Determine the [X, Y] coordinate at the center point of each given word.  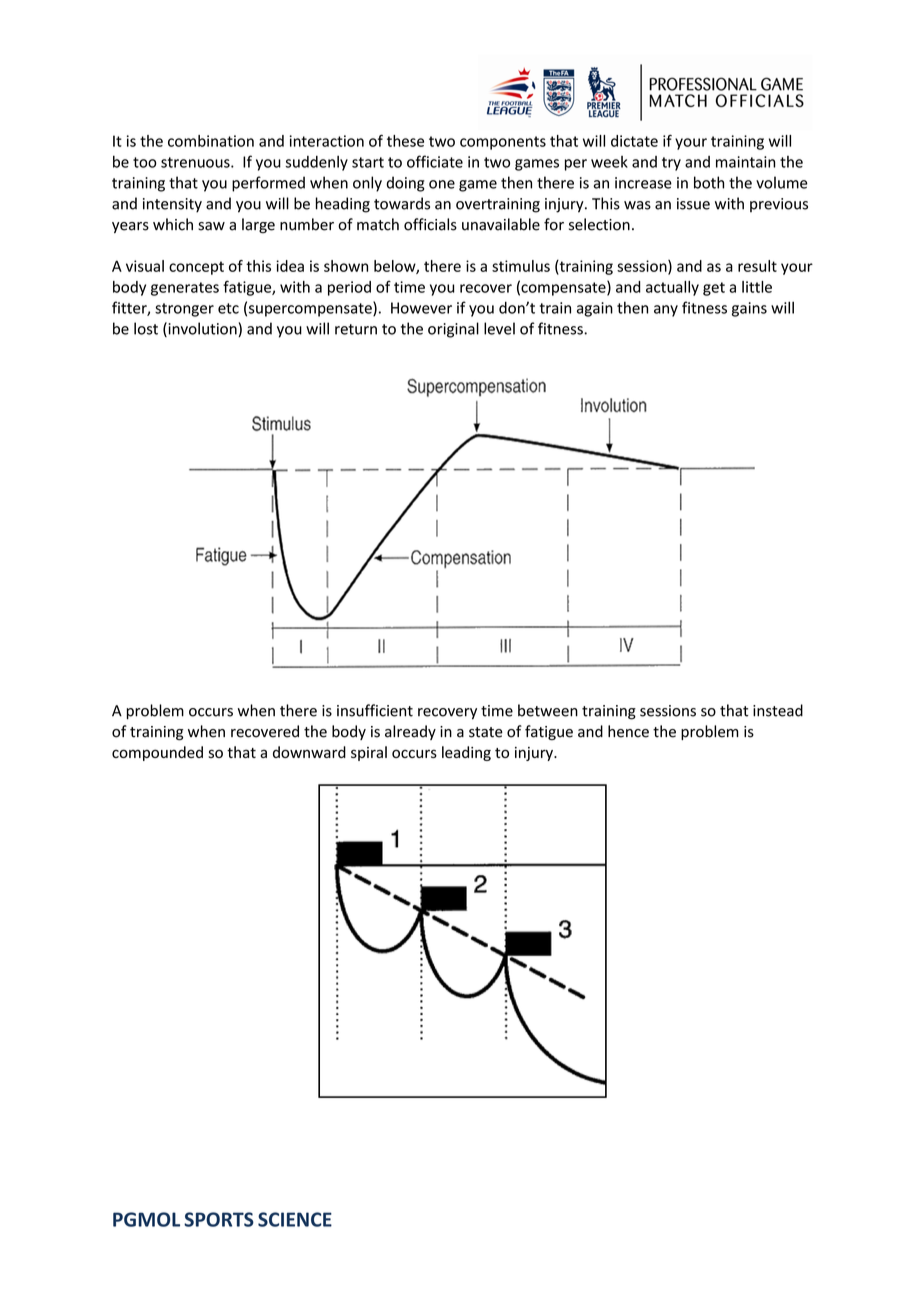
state [486, 732]
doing [405, 184]
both [709, 182]
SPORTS [219, 1219]
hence [628, 731]
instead [778, 710]
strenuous [196, 162]
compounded [157, 753]
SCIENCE [295, 1219]
